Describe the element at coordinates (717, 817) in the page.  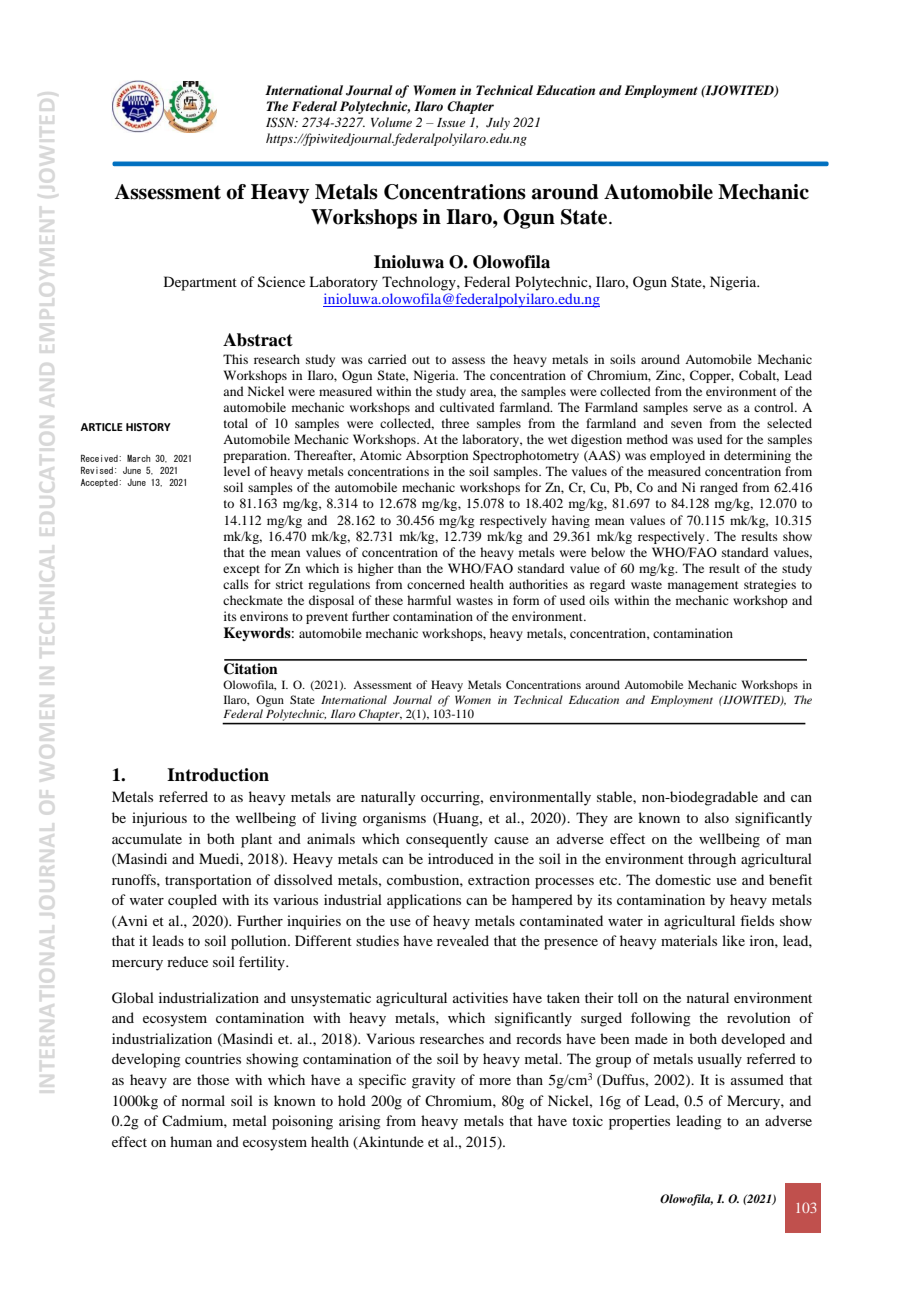
I see `also` at that location.
